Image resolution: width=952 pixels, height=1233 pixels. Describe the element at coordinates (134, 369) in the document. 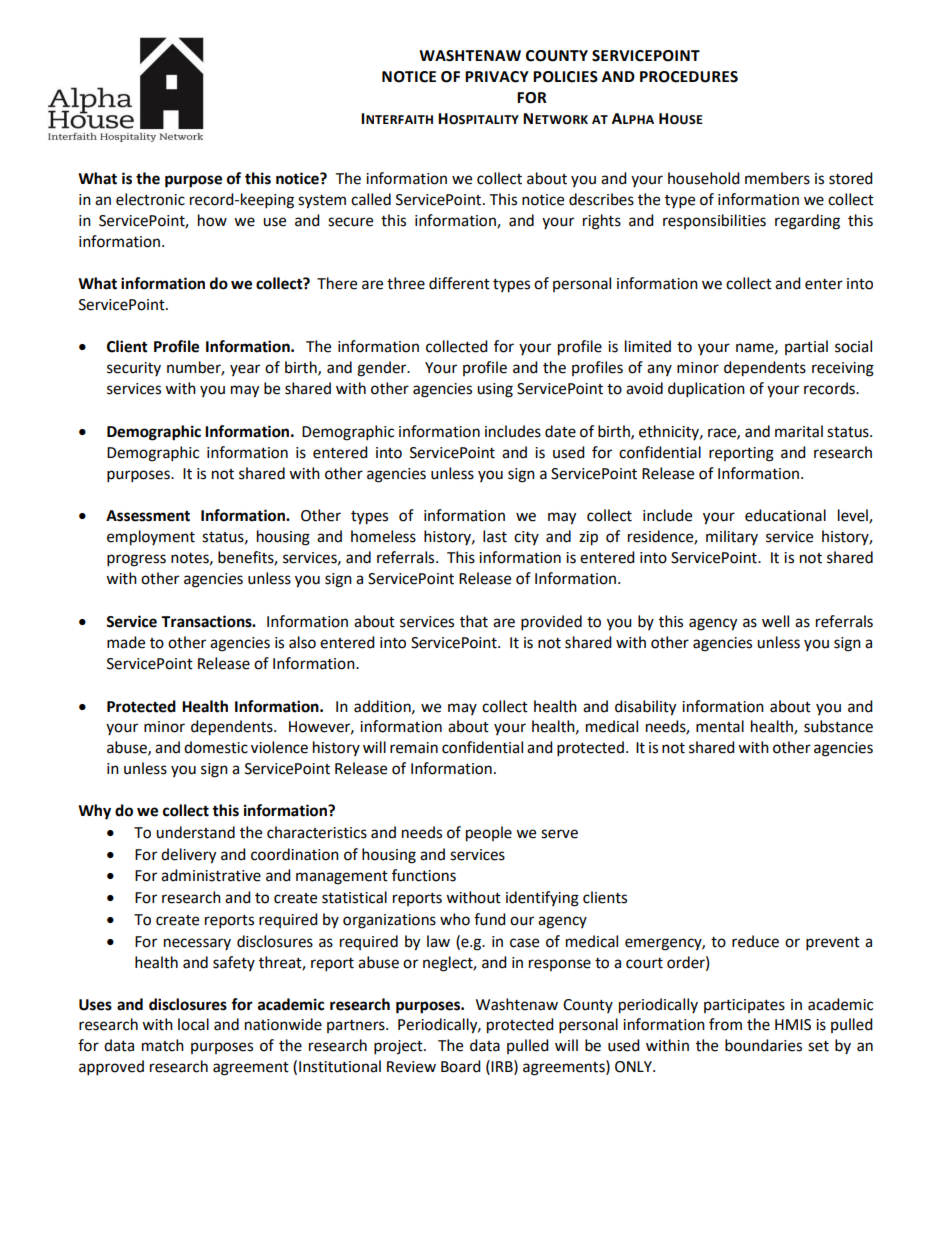

I see `security` at that location.
